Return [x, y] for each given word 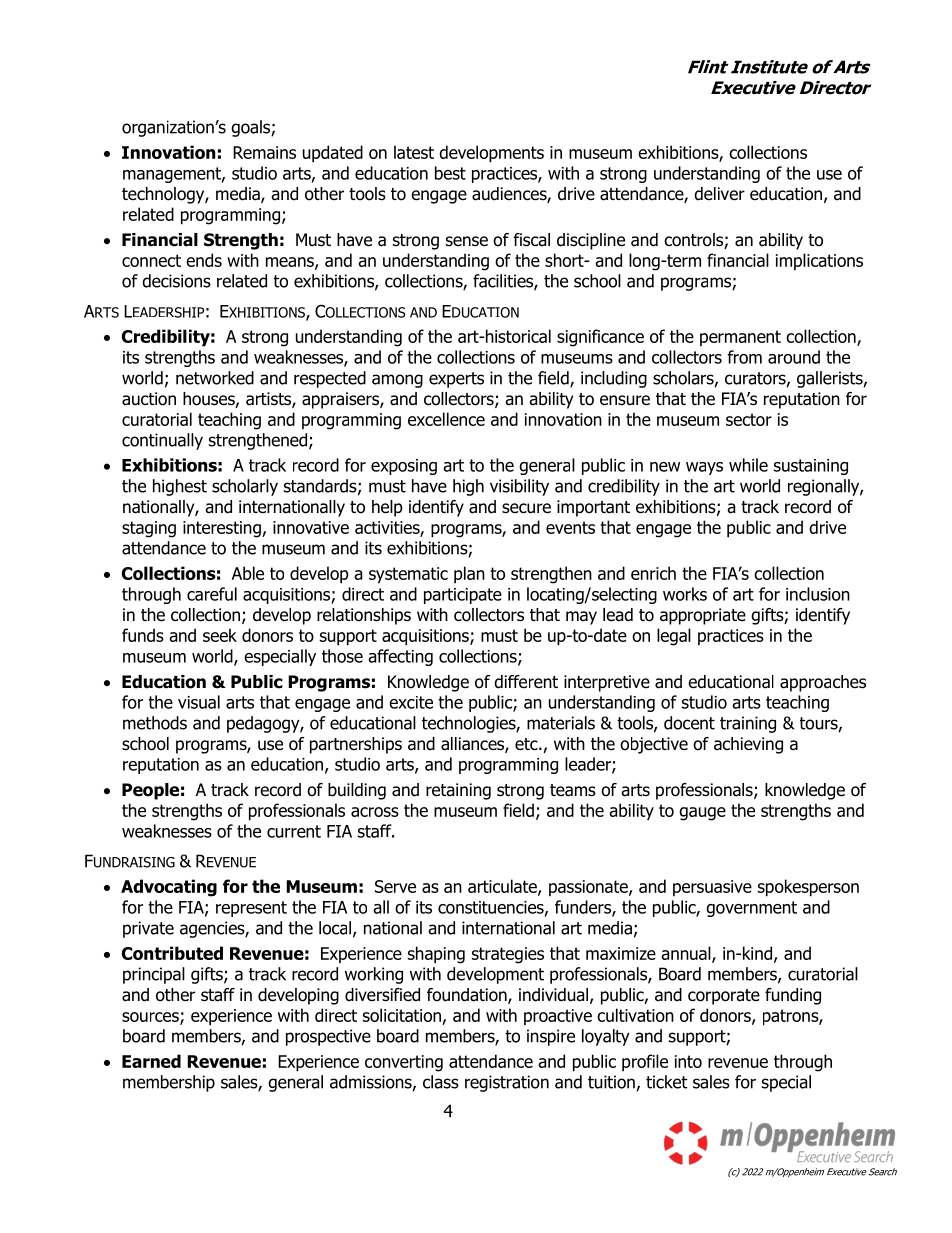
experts [456, 380]
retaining [458, 791]
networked [215, 378]
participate [463, 596]
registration [507, 1083]
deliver [719, 194]
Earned [151, 1061]
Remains [264, 152]
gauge [702, 814]
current [294, 831]
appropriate [703, 616]
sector [749, 419]
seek [220, 635]
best [450, 173]
